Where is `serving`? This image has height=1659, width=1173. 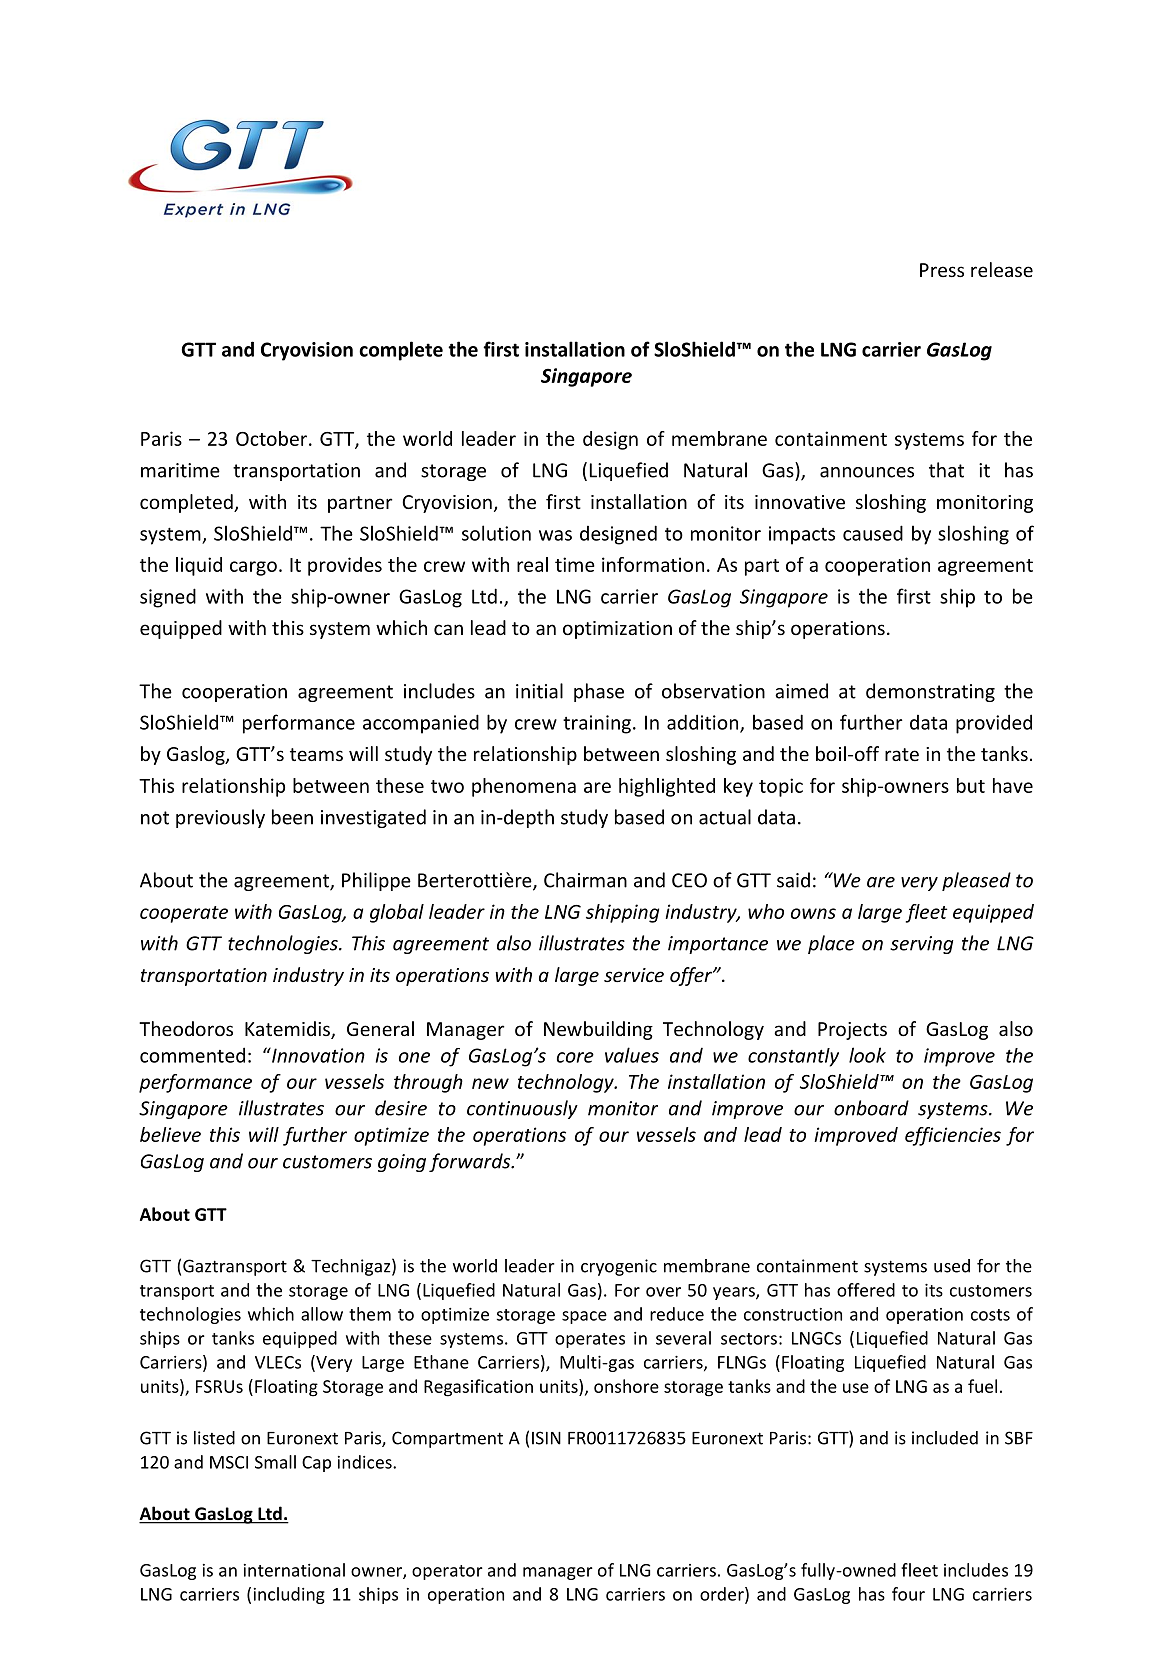
serving is located at coordinates (922, 945).
